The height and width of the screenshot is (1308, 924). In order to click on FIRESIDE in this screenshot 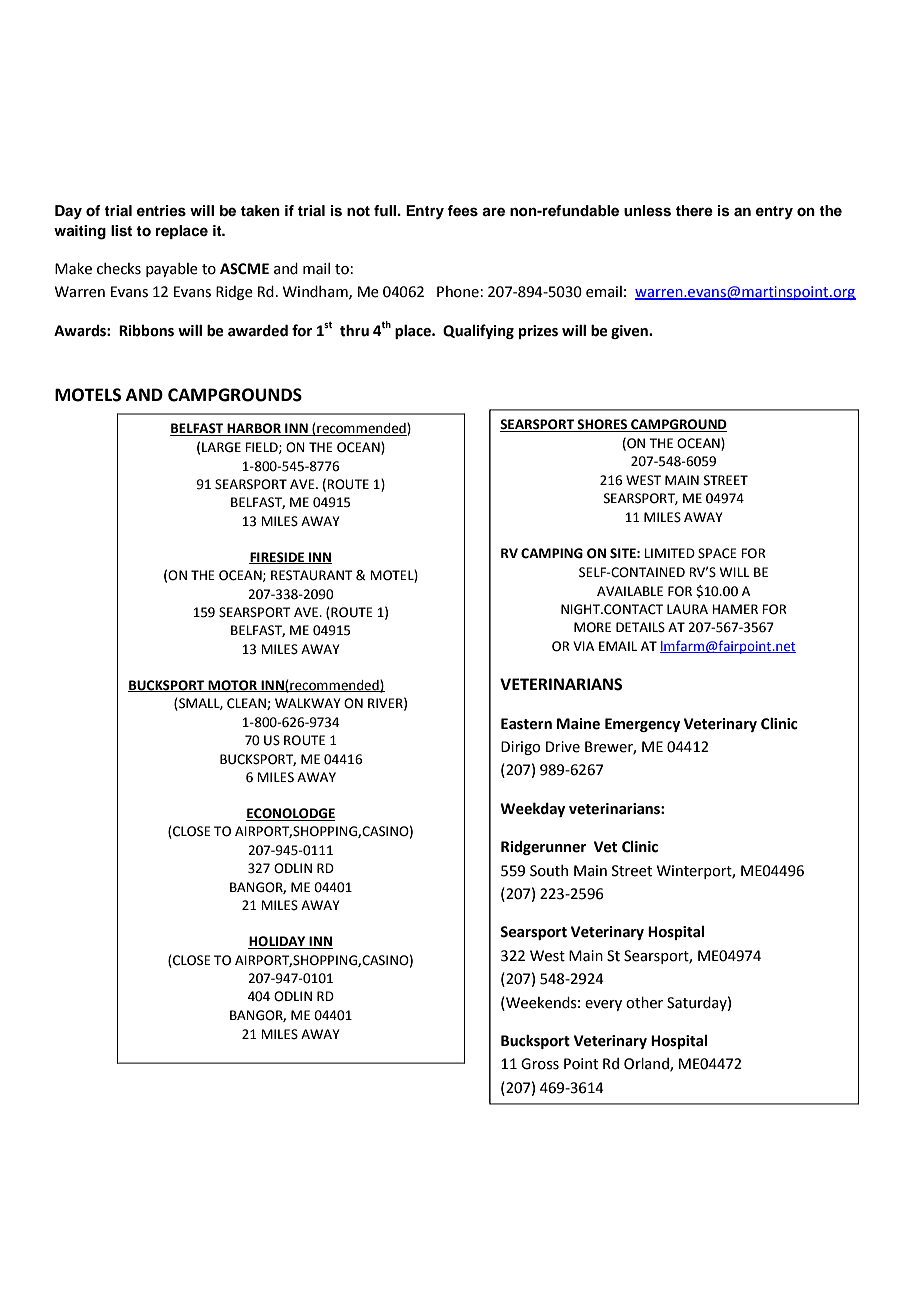, I will do `click(278, 558)`.
